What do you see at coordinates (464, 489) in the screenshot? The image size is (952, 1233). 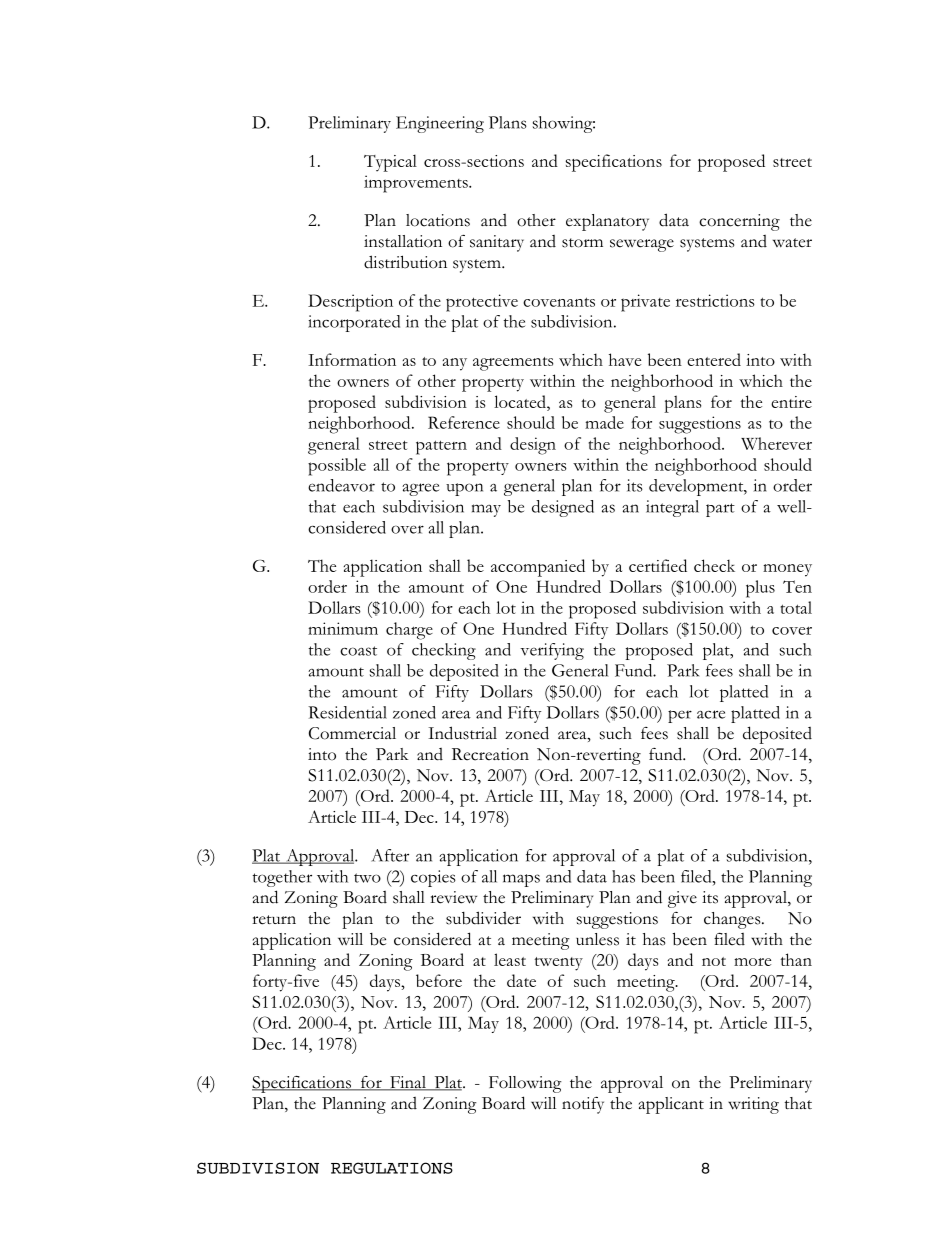 I see `upon` at bounding box center [464, 489].
